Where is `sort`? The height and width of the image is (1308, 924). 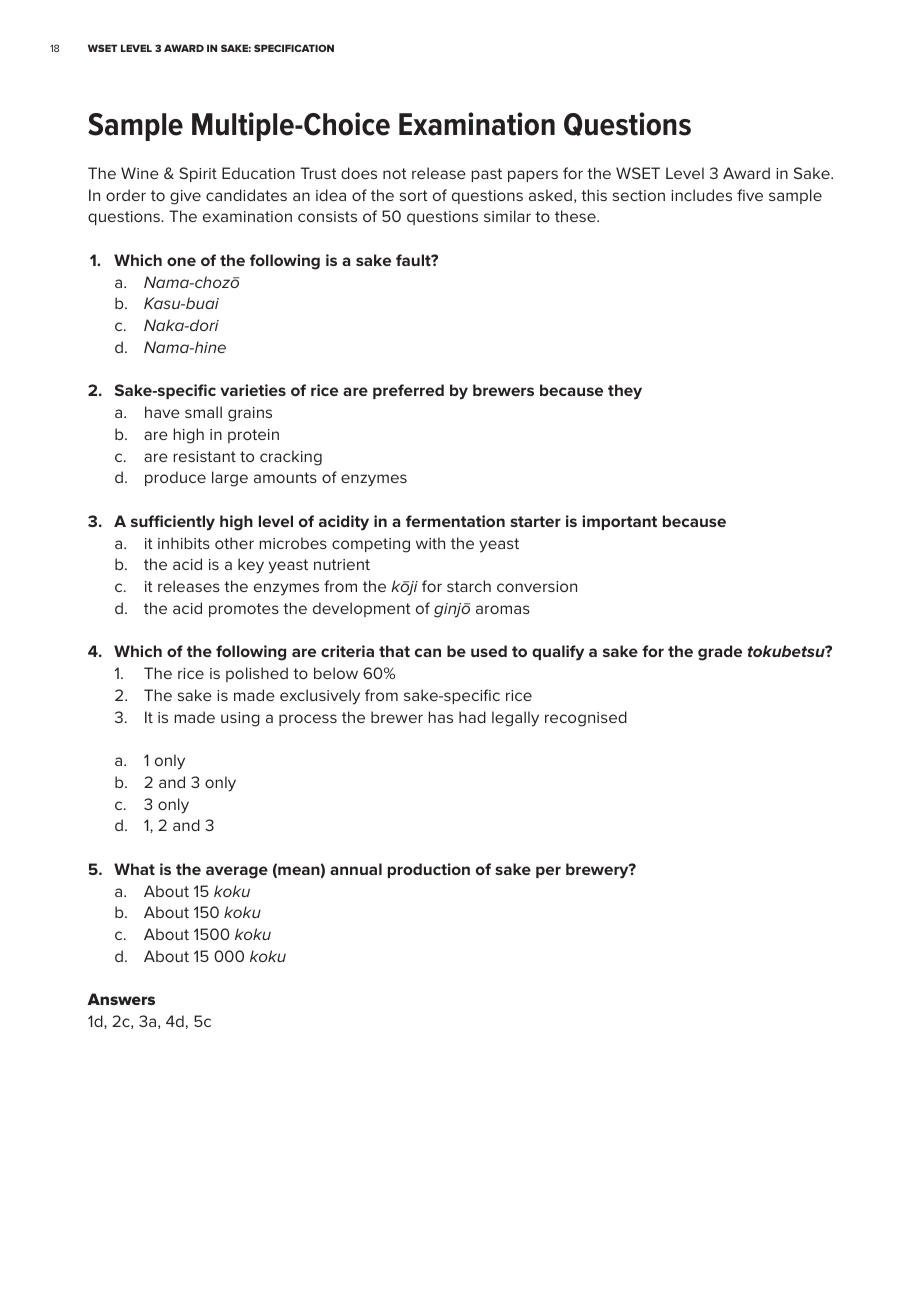 sort is located at coordinates (414, 195).
